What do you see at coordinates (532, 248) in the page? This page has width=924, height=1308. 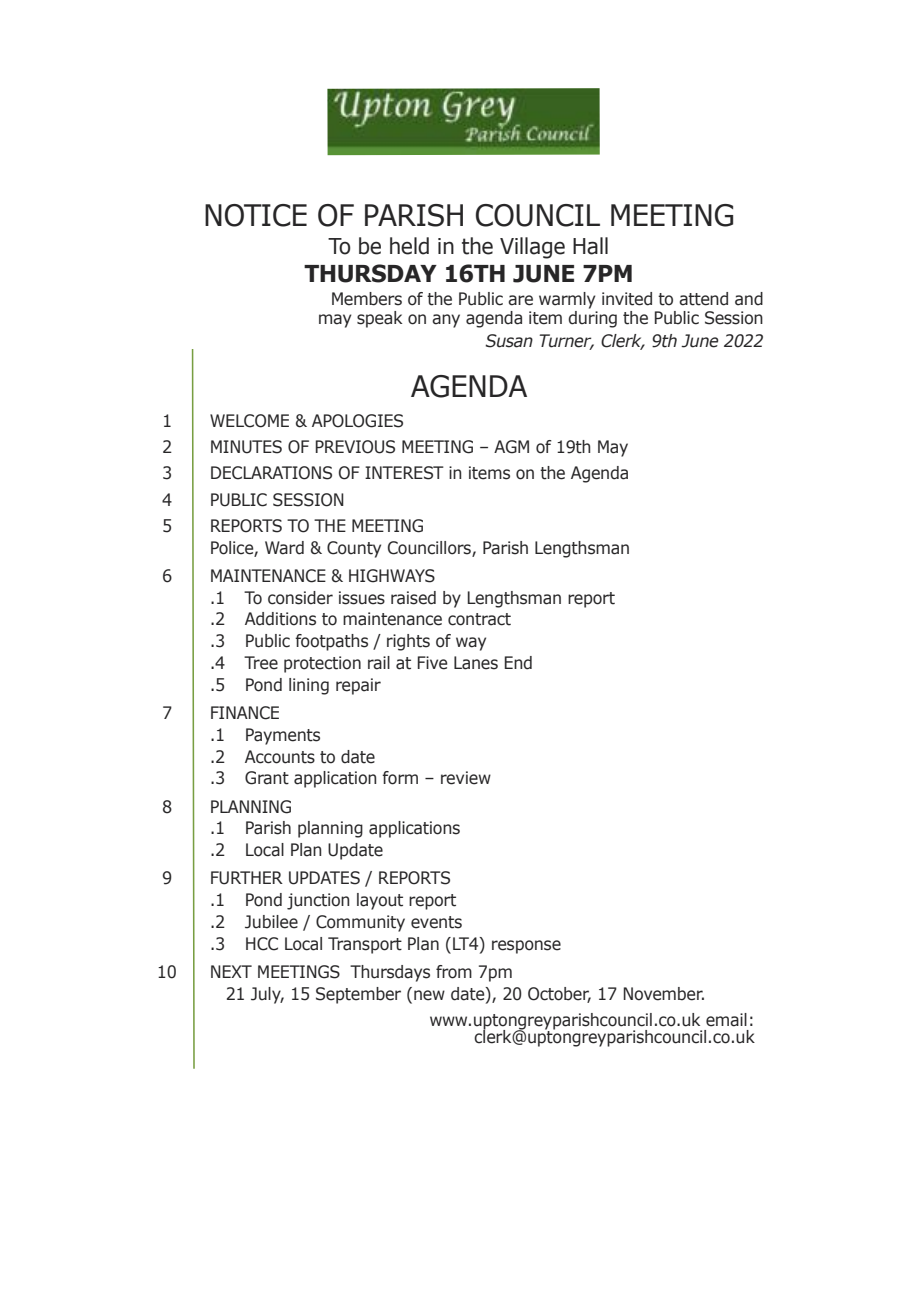 I see `Village` at bounding box center [532, 248].
